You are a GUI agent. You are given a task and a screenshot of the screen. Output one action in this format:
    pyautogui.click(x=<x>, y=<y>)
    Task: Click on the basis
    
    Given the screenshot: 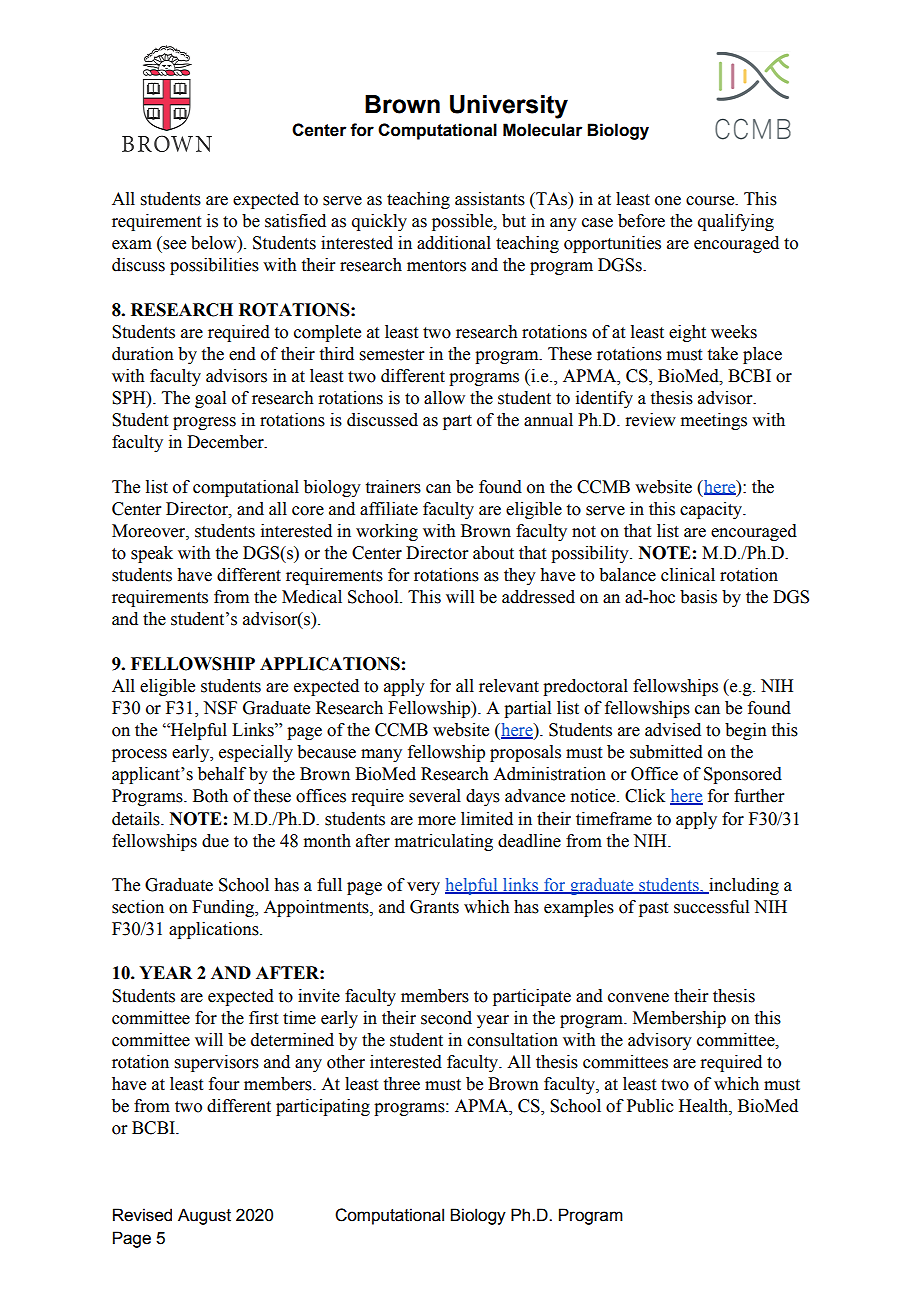 What is the action you would take?
    pyautogui.click(x=698, y=597)
